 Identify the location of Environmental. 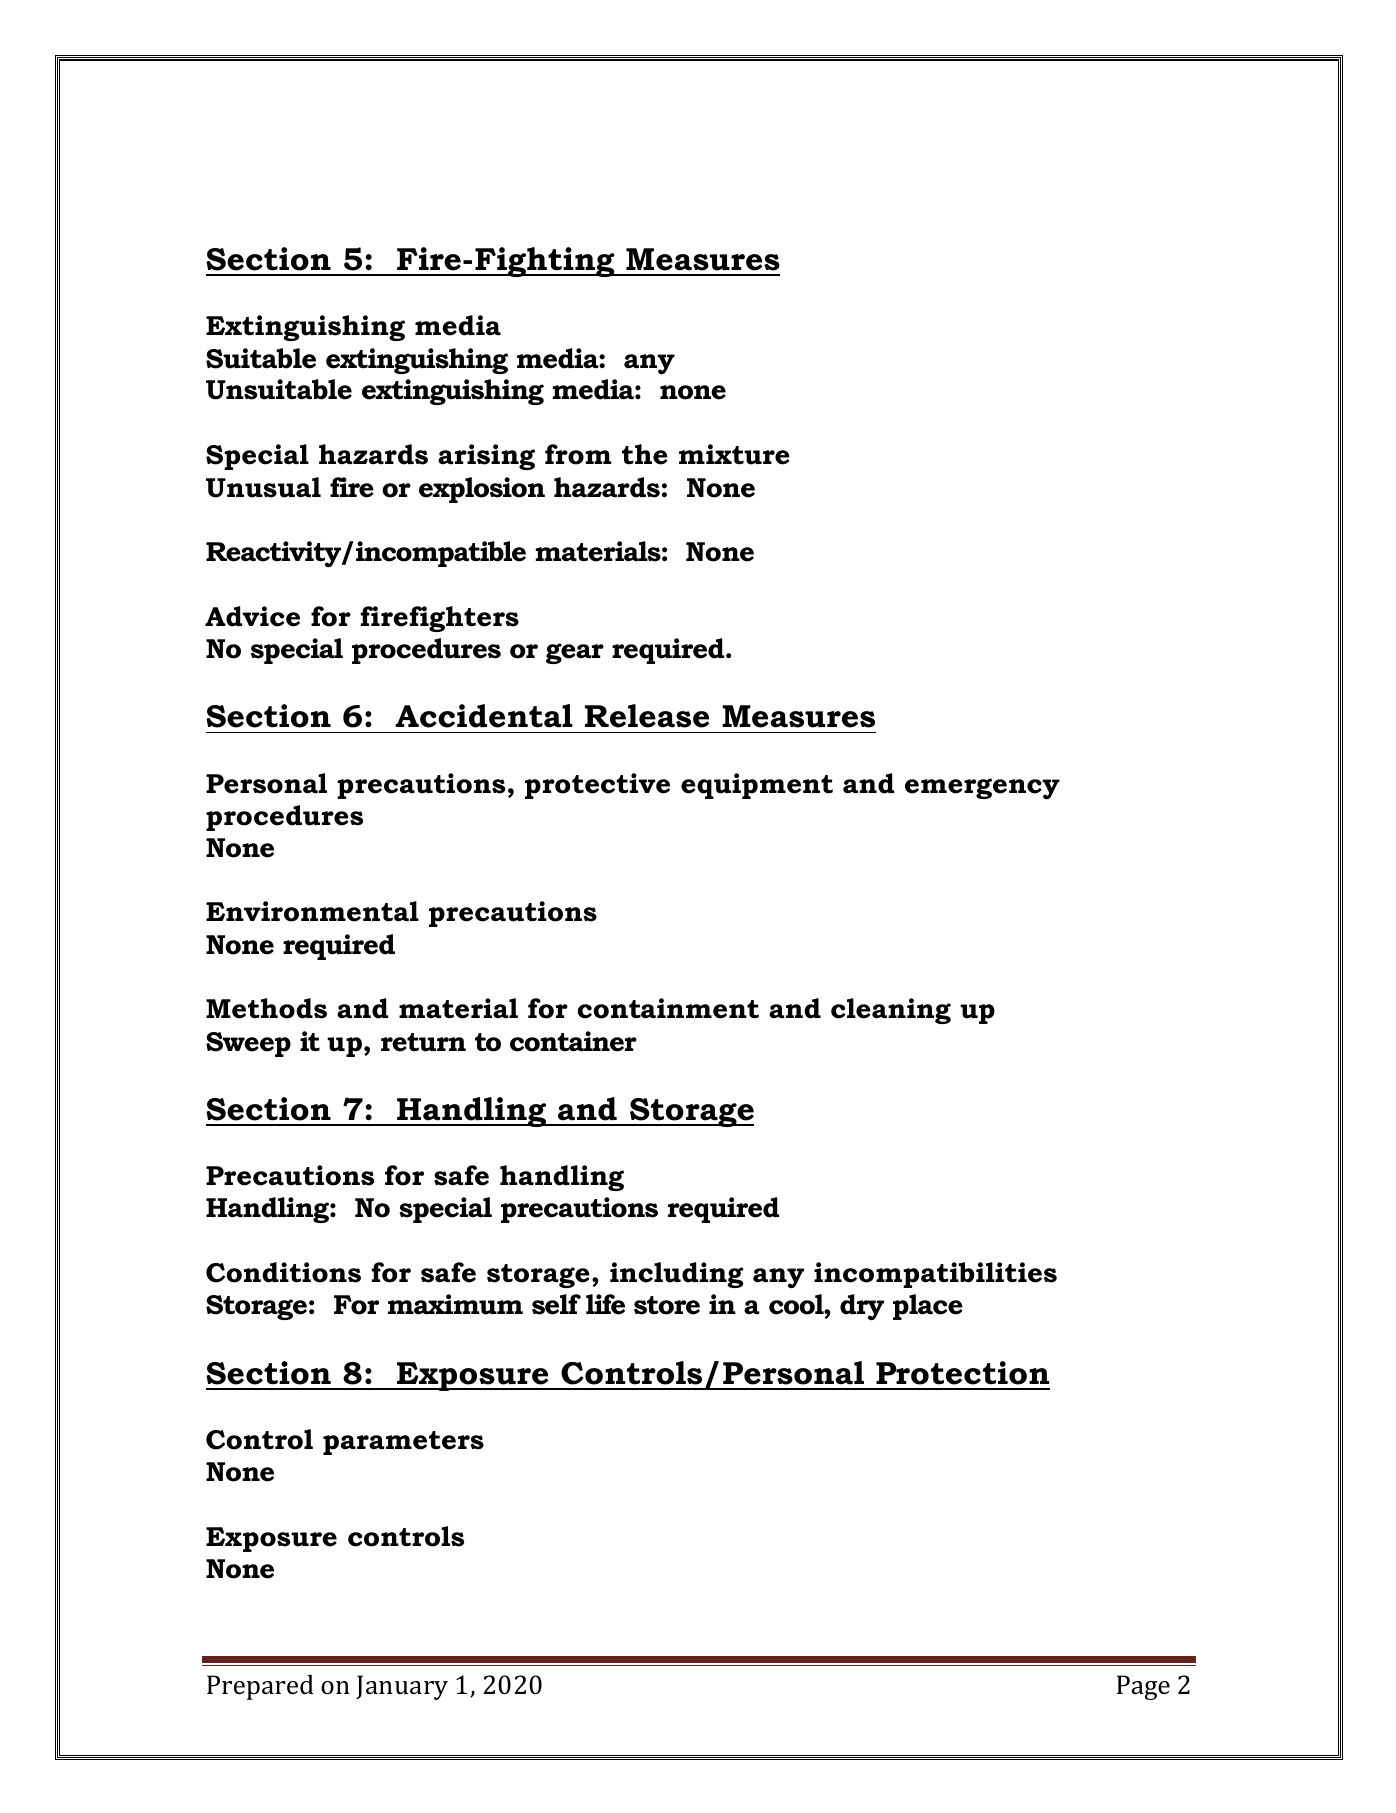
(312, 911).
